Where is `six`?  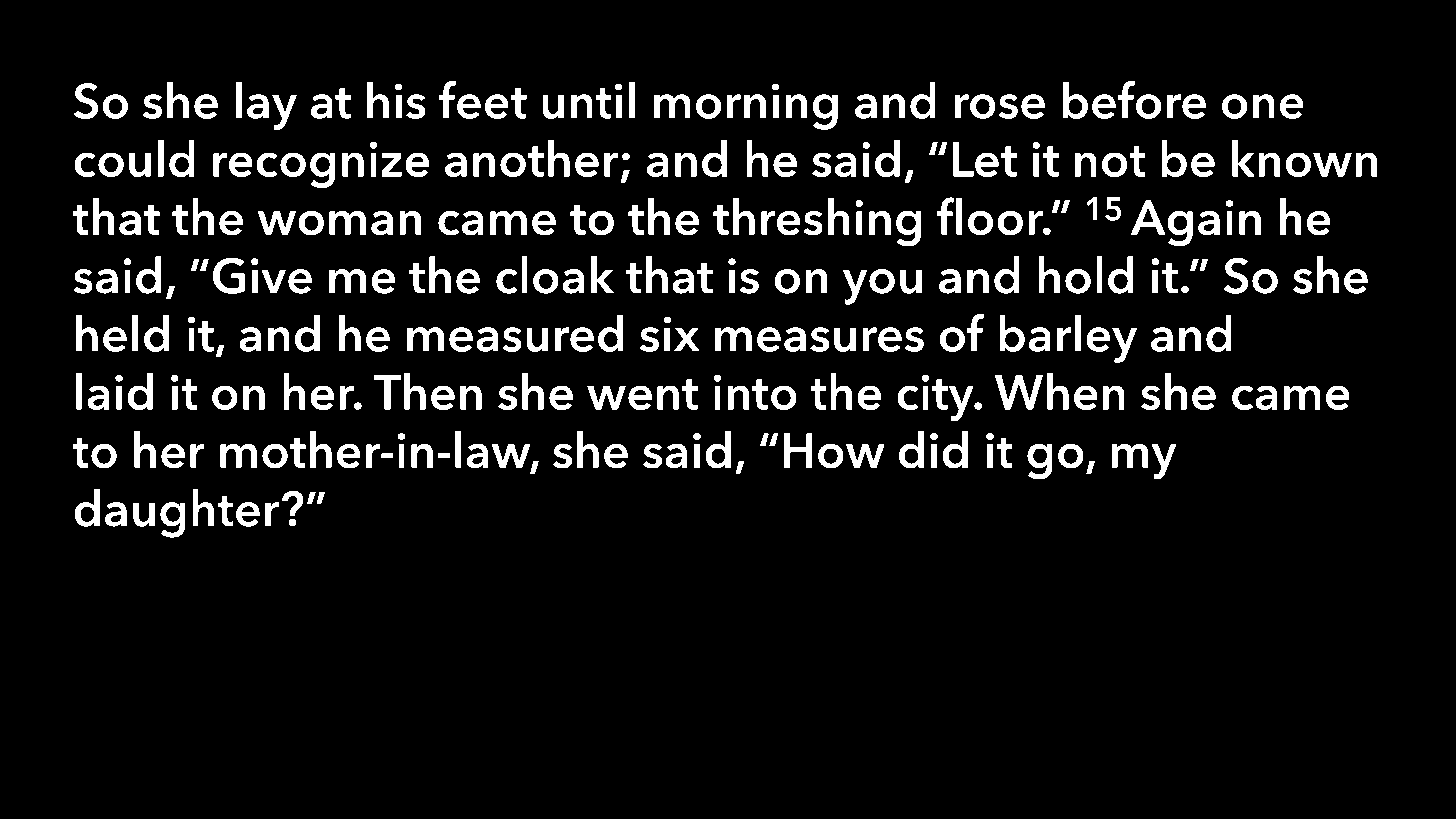 six is located at coordinates (670, 334).
